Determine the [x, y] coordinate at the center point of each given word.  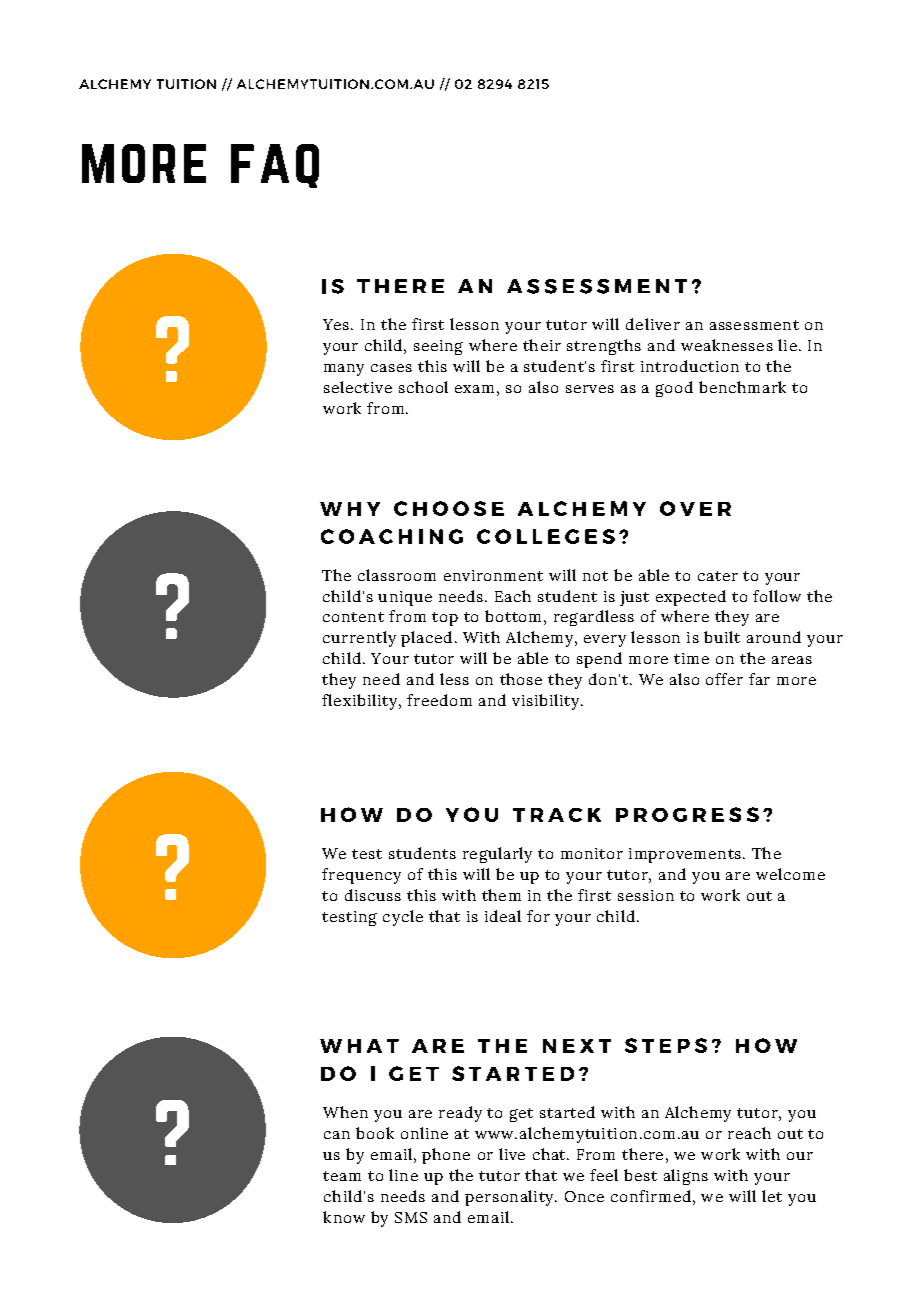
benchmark [742, 387]
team [342, 1176]
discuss [373, 895]
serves [590, 389]
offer [724, 679]
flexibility [359, 702]
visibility [547, 702]
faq [275, 166]
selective [358, 387]
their [542, 345]
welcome [790, 874]
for [538, 916]
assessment [754, 325]
